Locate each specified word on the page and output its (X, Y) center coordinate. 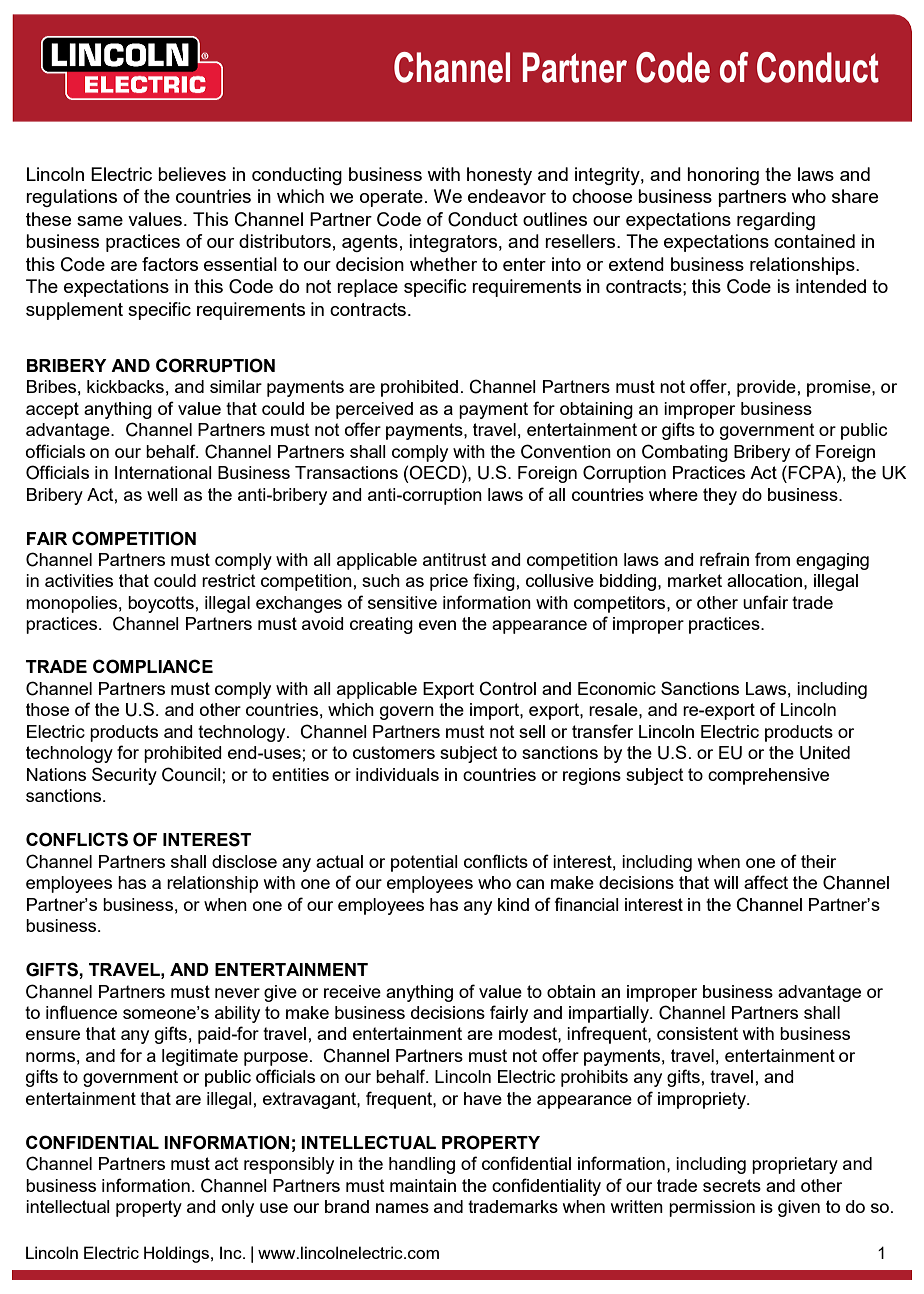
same (100, 221)
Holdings (178, 1254)
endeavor (507, 196)
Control (507, 688)
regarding (776, 221)
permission (712, 1208)
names (402, 1208)
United (825, 753)
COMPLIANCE (153, 666)
